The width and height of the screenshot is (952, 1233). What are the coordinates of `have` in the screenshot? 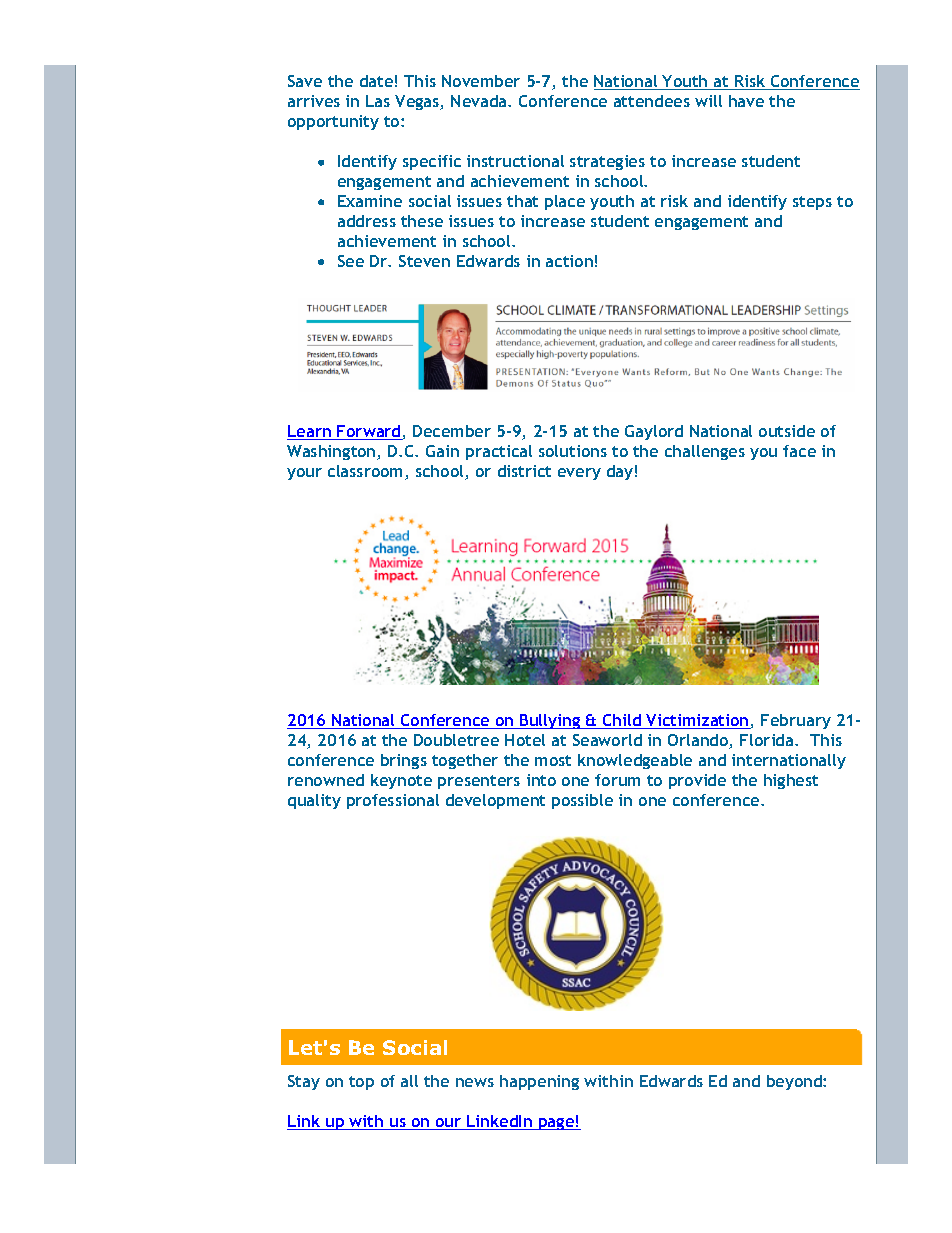 It's located at (746, 101).
